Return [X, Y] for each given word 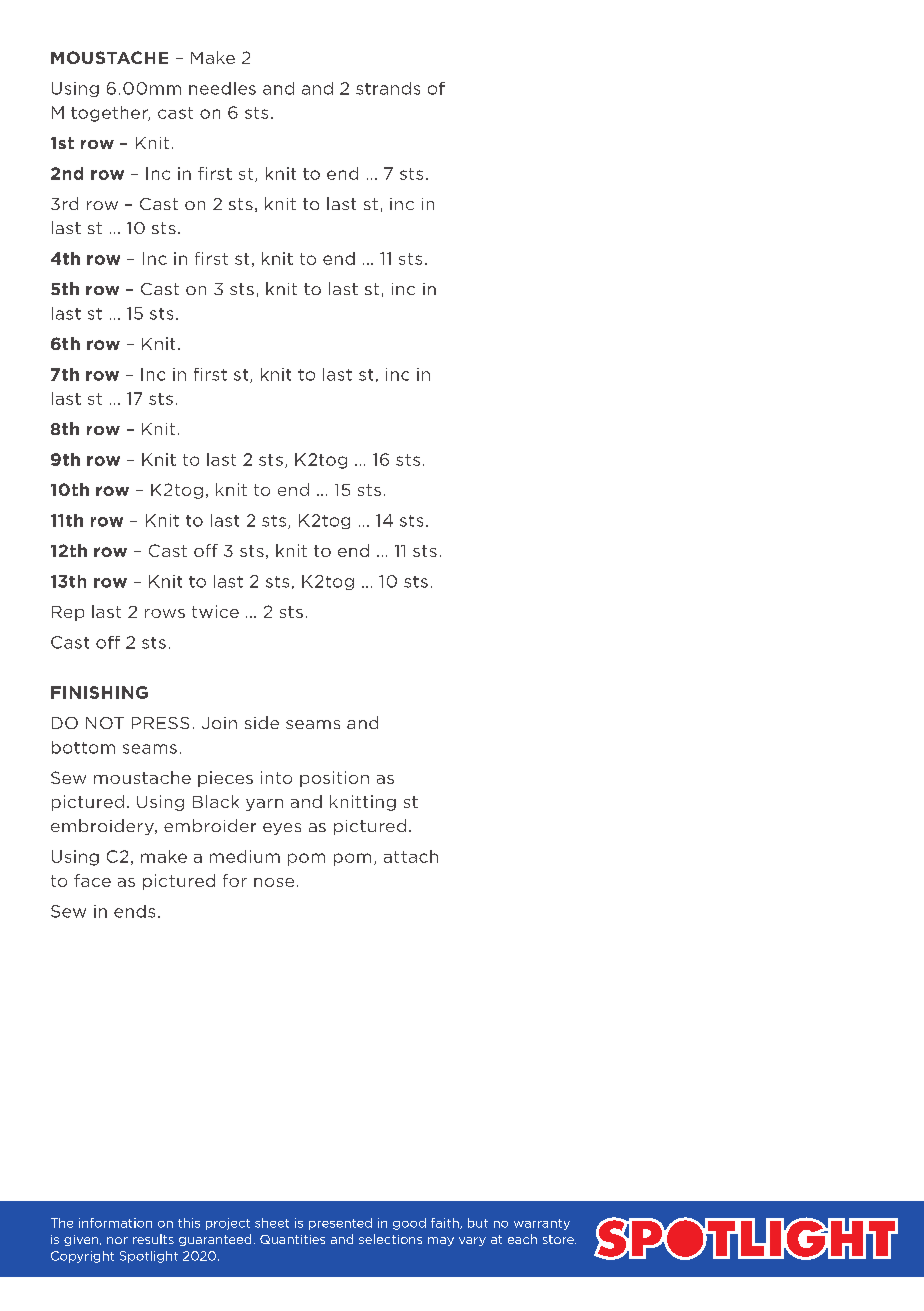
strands [388, 88]
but [478, 1223]
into [276, 777]
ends [134, 911]
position [334, 779]
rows [165, 613]
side [262, 722]
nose [274, 882]
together [110, 114]
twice [215, 611]
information [115, 1223]
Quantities [292, 1239]
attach [411, 856]
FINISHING [99, 692]
